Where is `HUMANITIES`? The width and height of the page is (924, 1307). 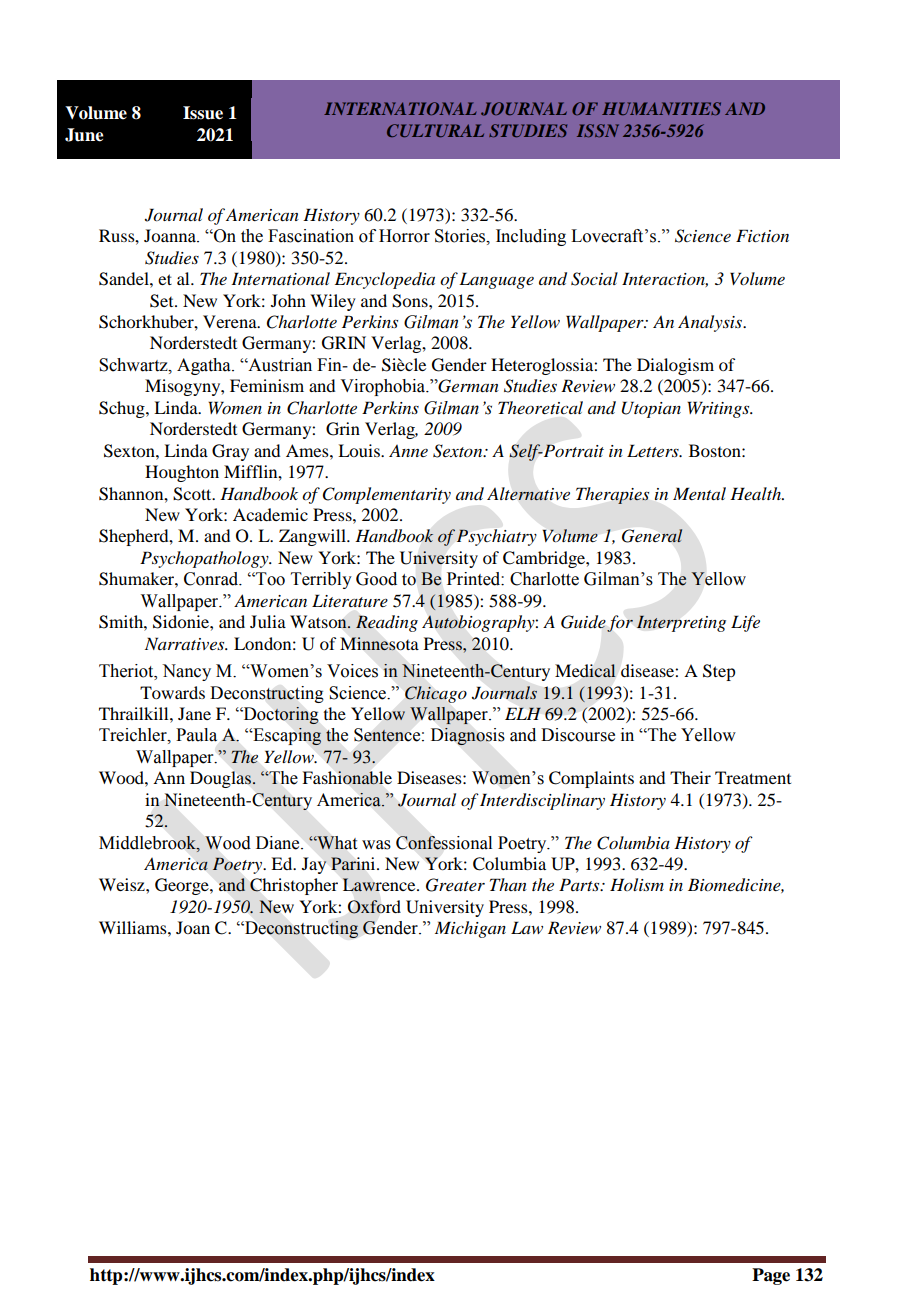
HUMANITIES is located at coordinates (661, 108).
